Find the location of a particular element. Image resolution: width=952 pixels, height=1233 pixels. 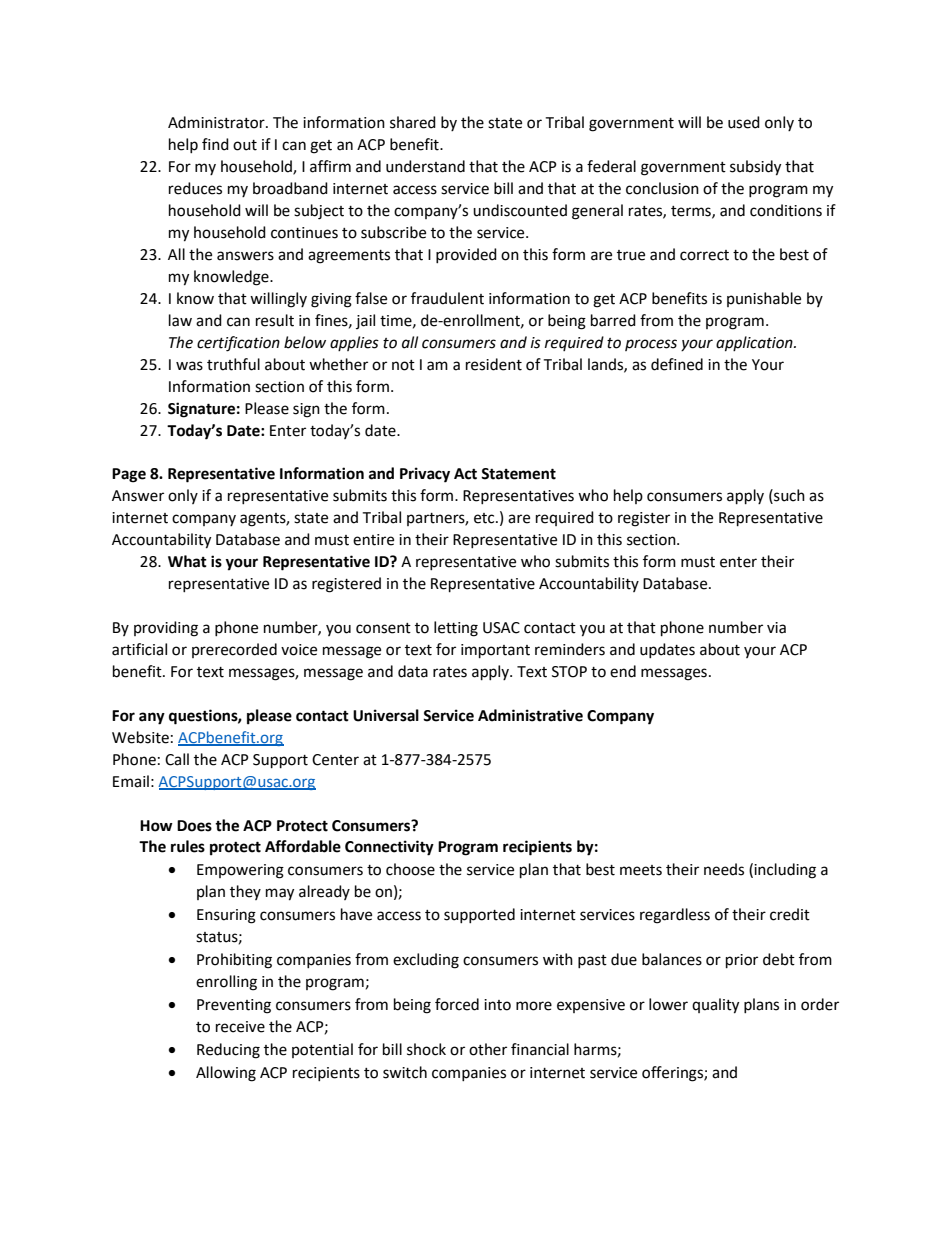

find is located at coordinates (215, 144).
